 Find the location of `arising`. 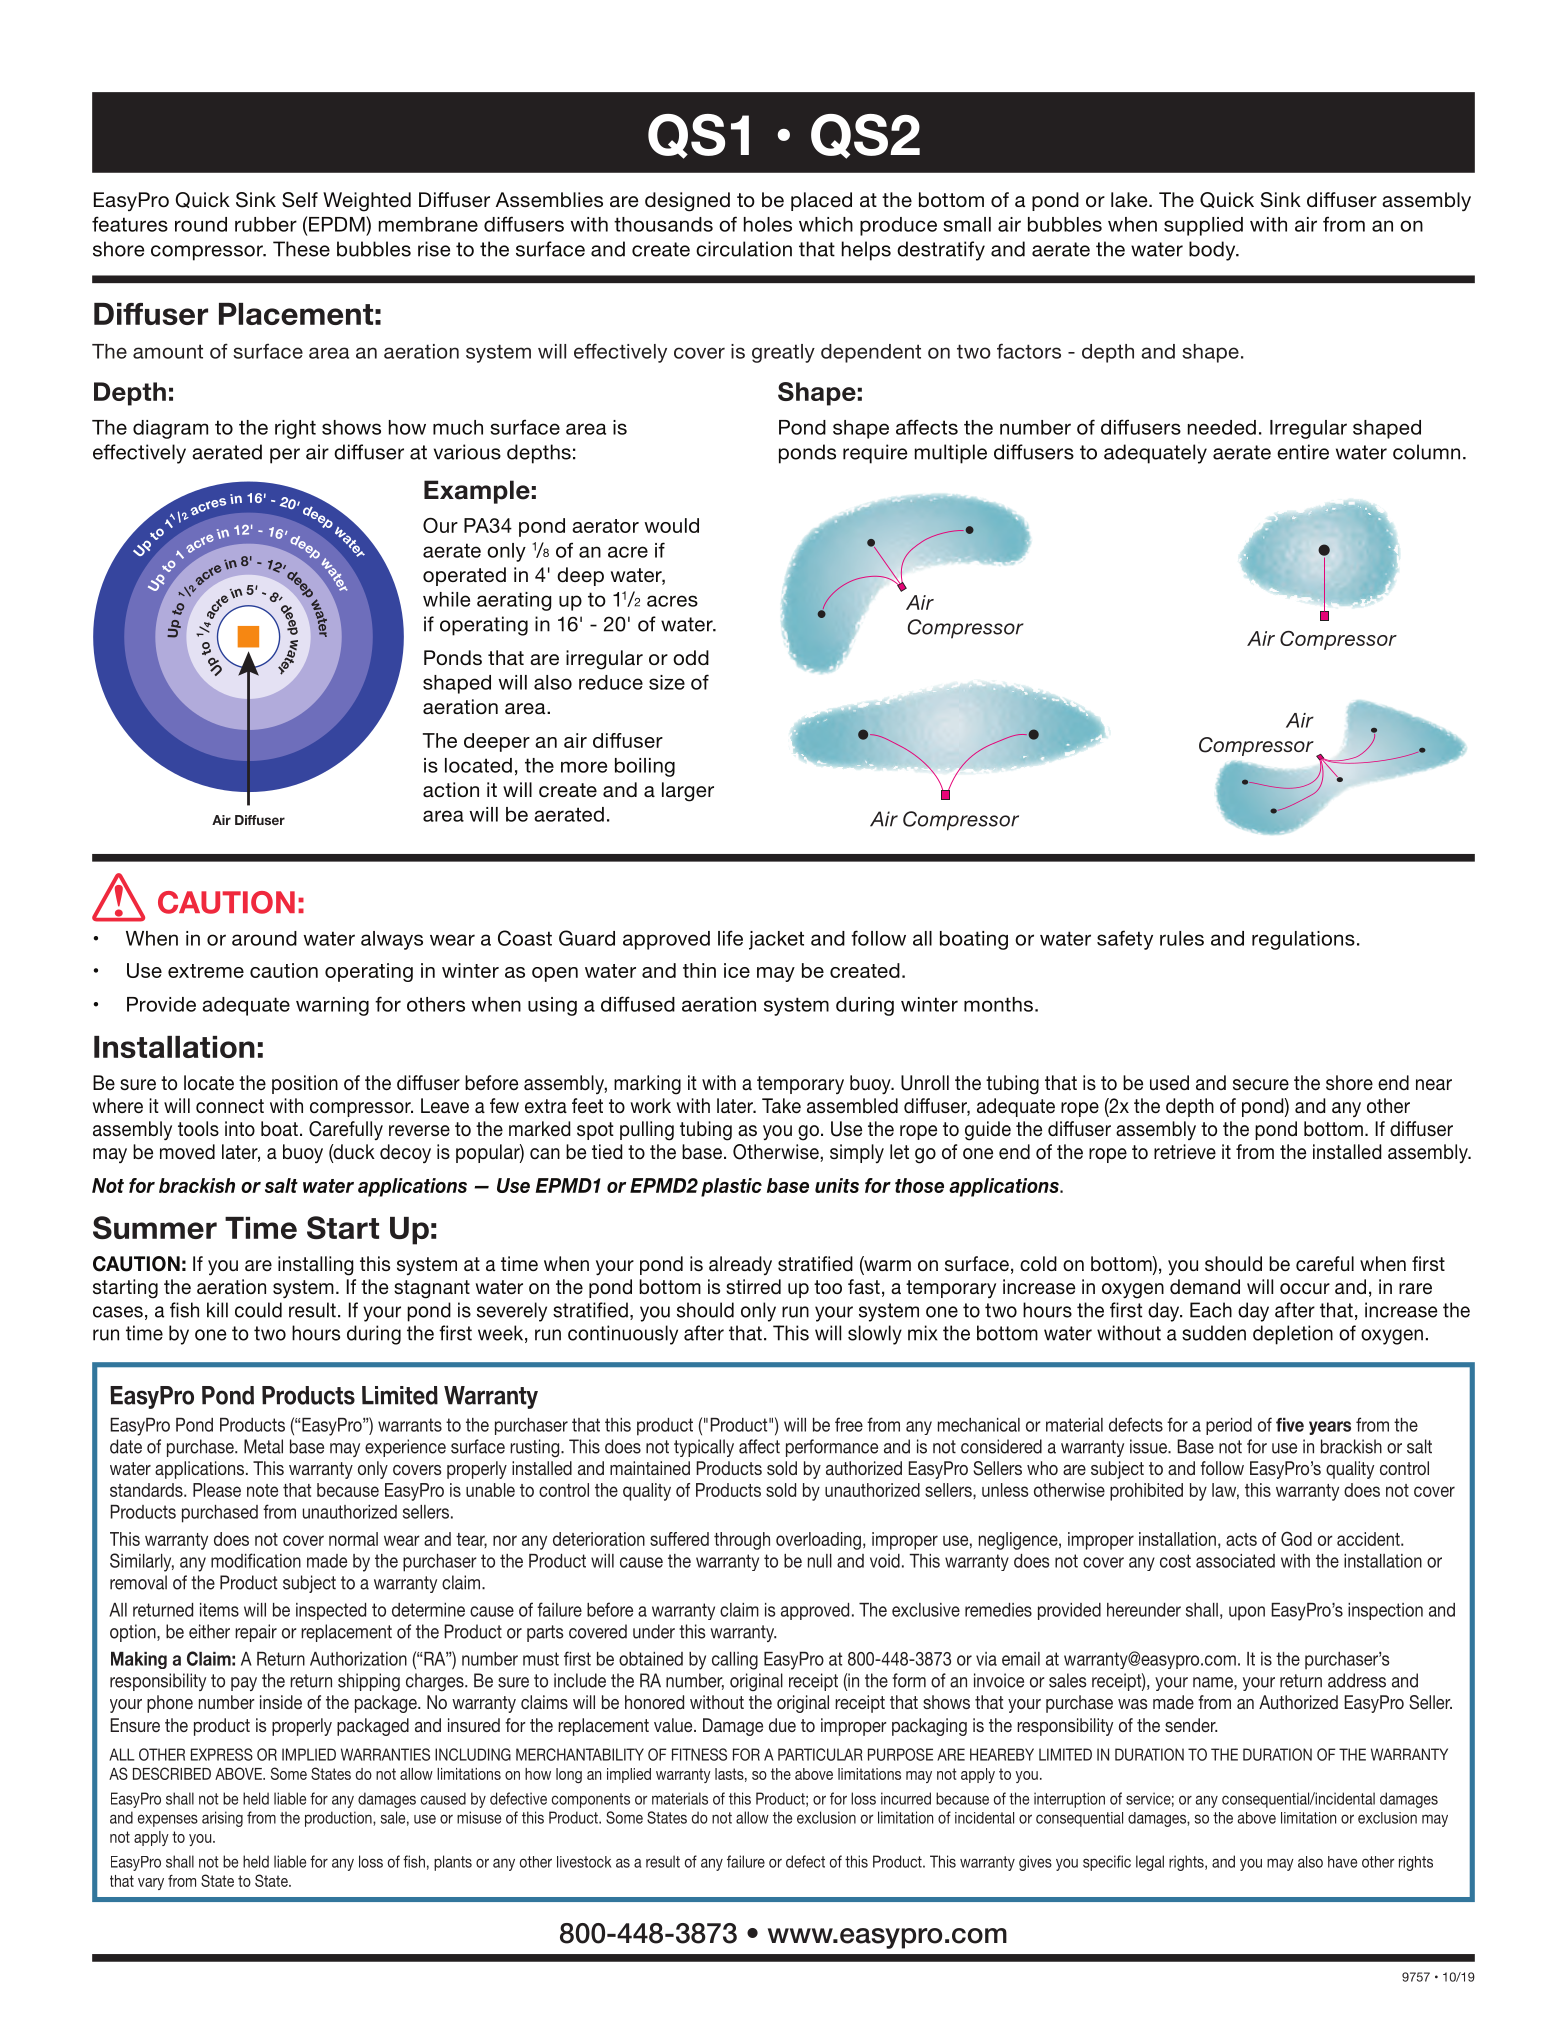

arising is located at coordinates (222, 1819).
